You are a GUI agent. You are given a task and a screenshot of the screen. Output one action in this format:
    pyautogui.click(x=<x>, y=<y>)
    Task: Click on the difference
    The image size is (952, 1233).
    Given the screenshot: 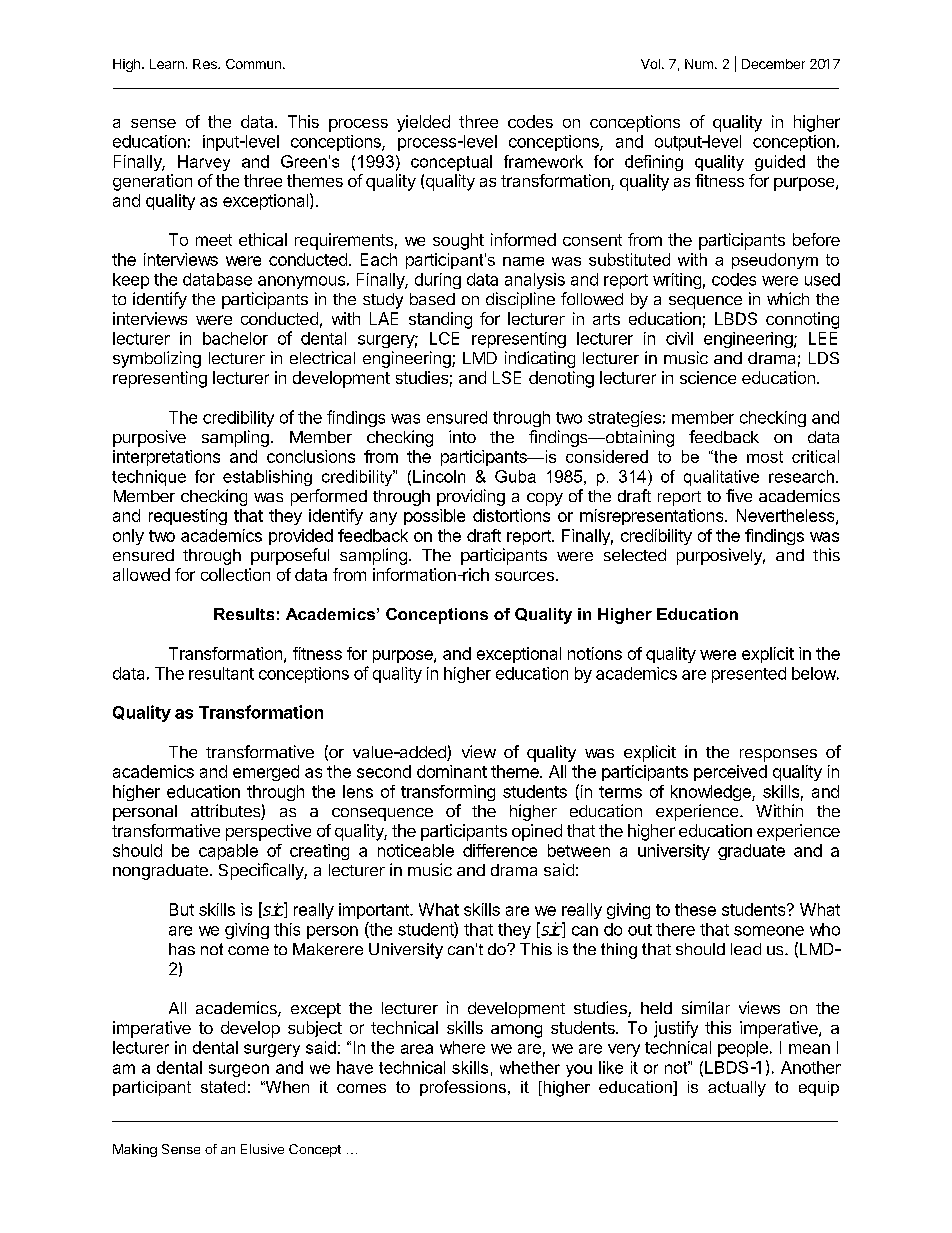 What is the action you would take?
    pyautogui.click(x=500, y=850)
